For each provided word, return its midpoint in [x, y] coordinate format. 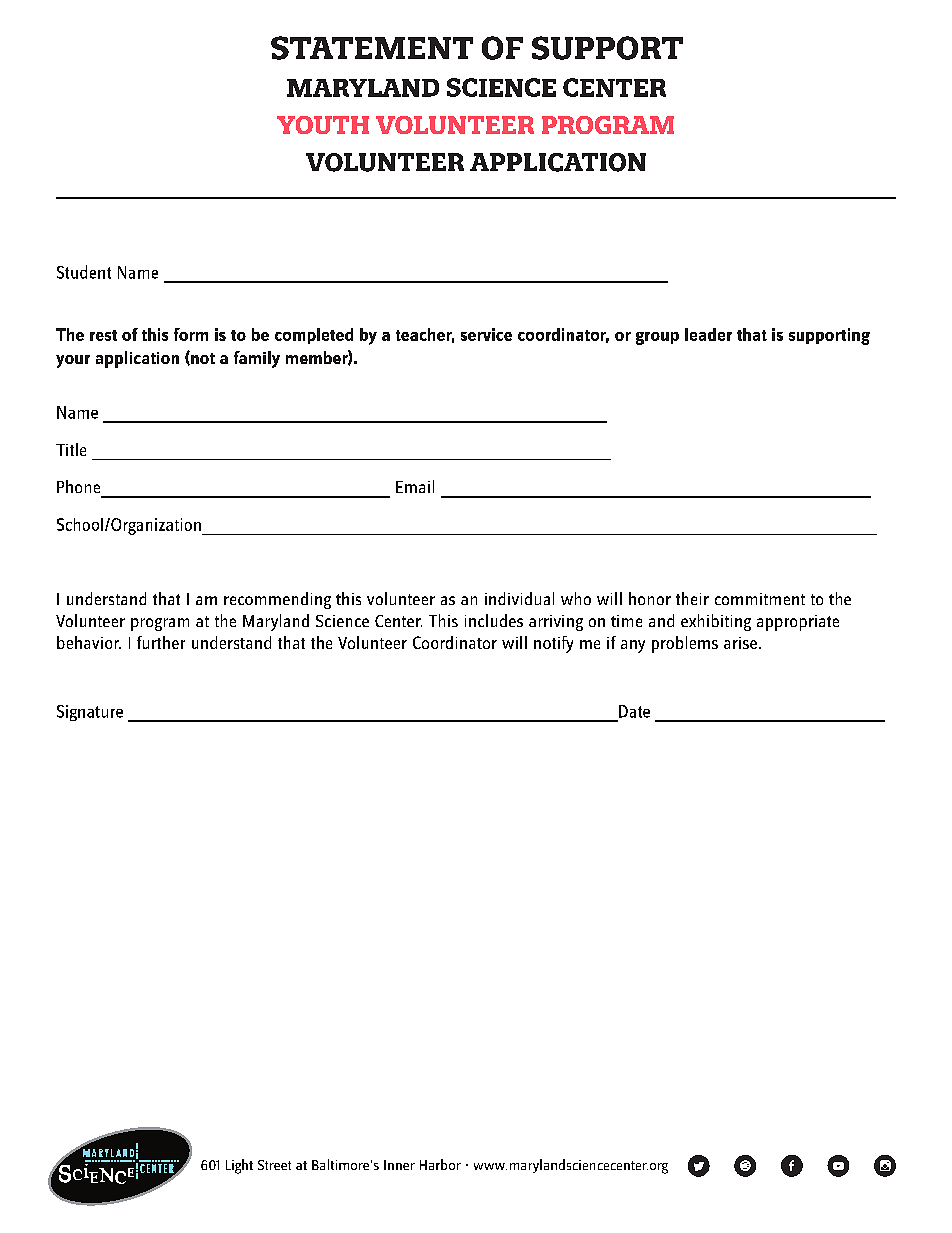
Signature [90, 713]
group [657, 338]
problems [685, 644]
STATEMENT [372, 48]
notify [553, 644]
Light [239, 1166]
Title [71, 449]
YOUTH [323, 125]
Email [415, 486]
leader [708, 334]
